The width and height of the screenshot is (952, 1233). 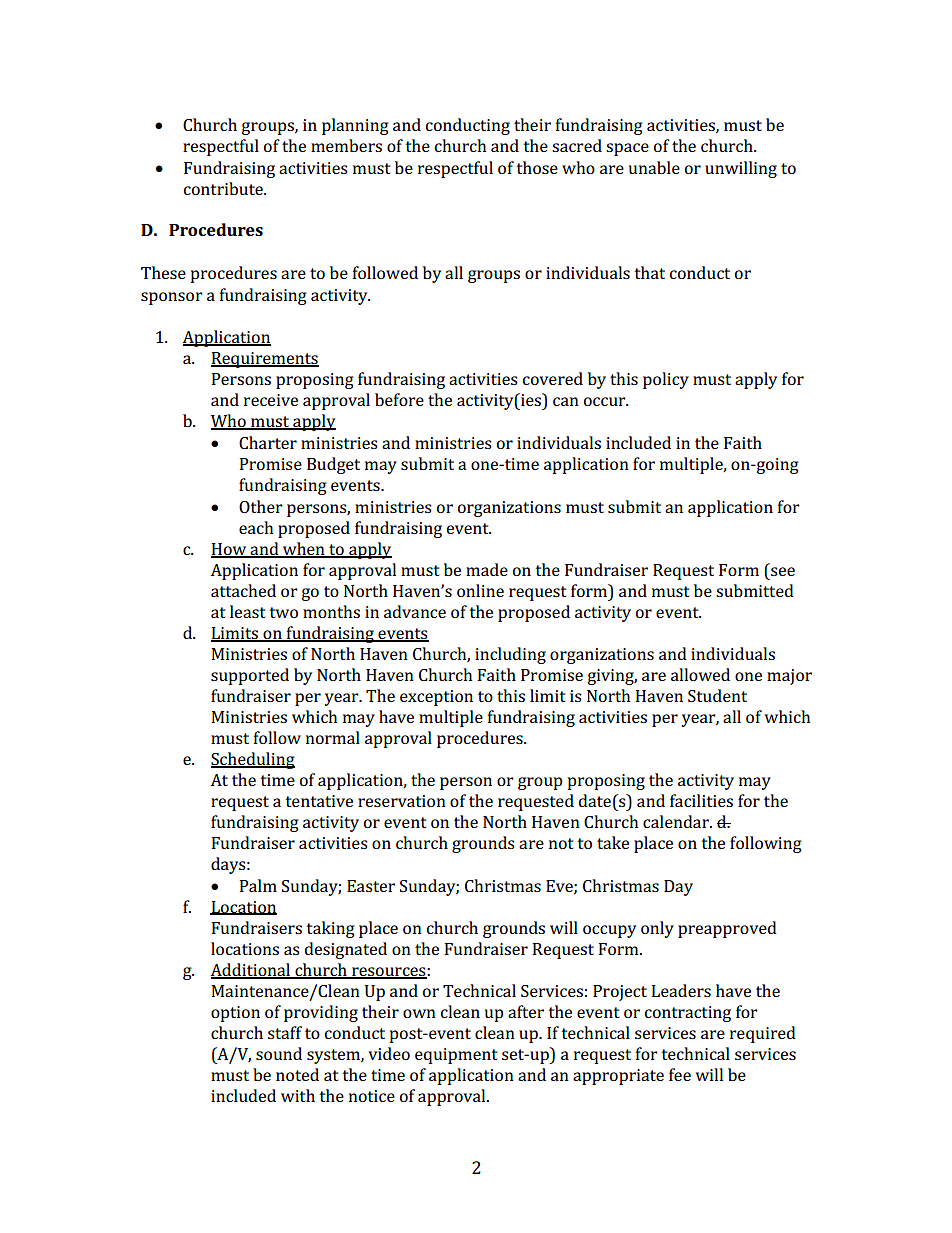 I want to click on unable, so click(x=654, y=167).
